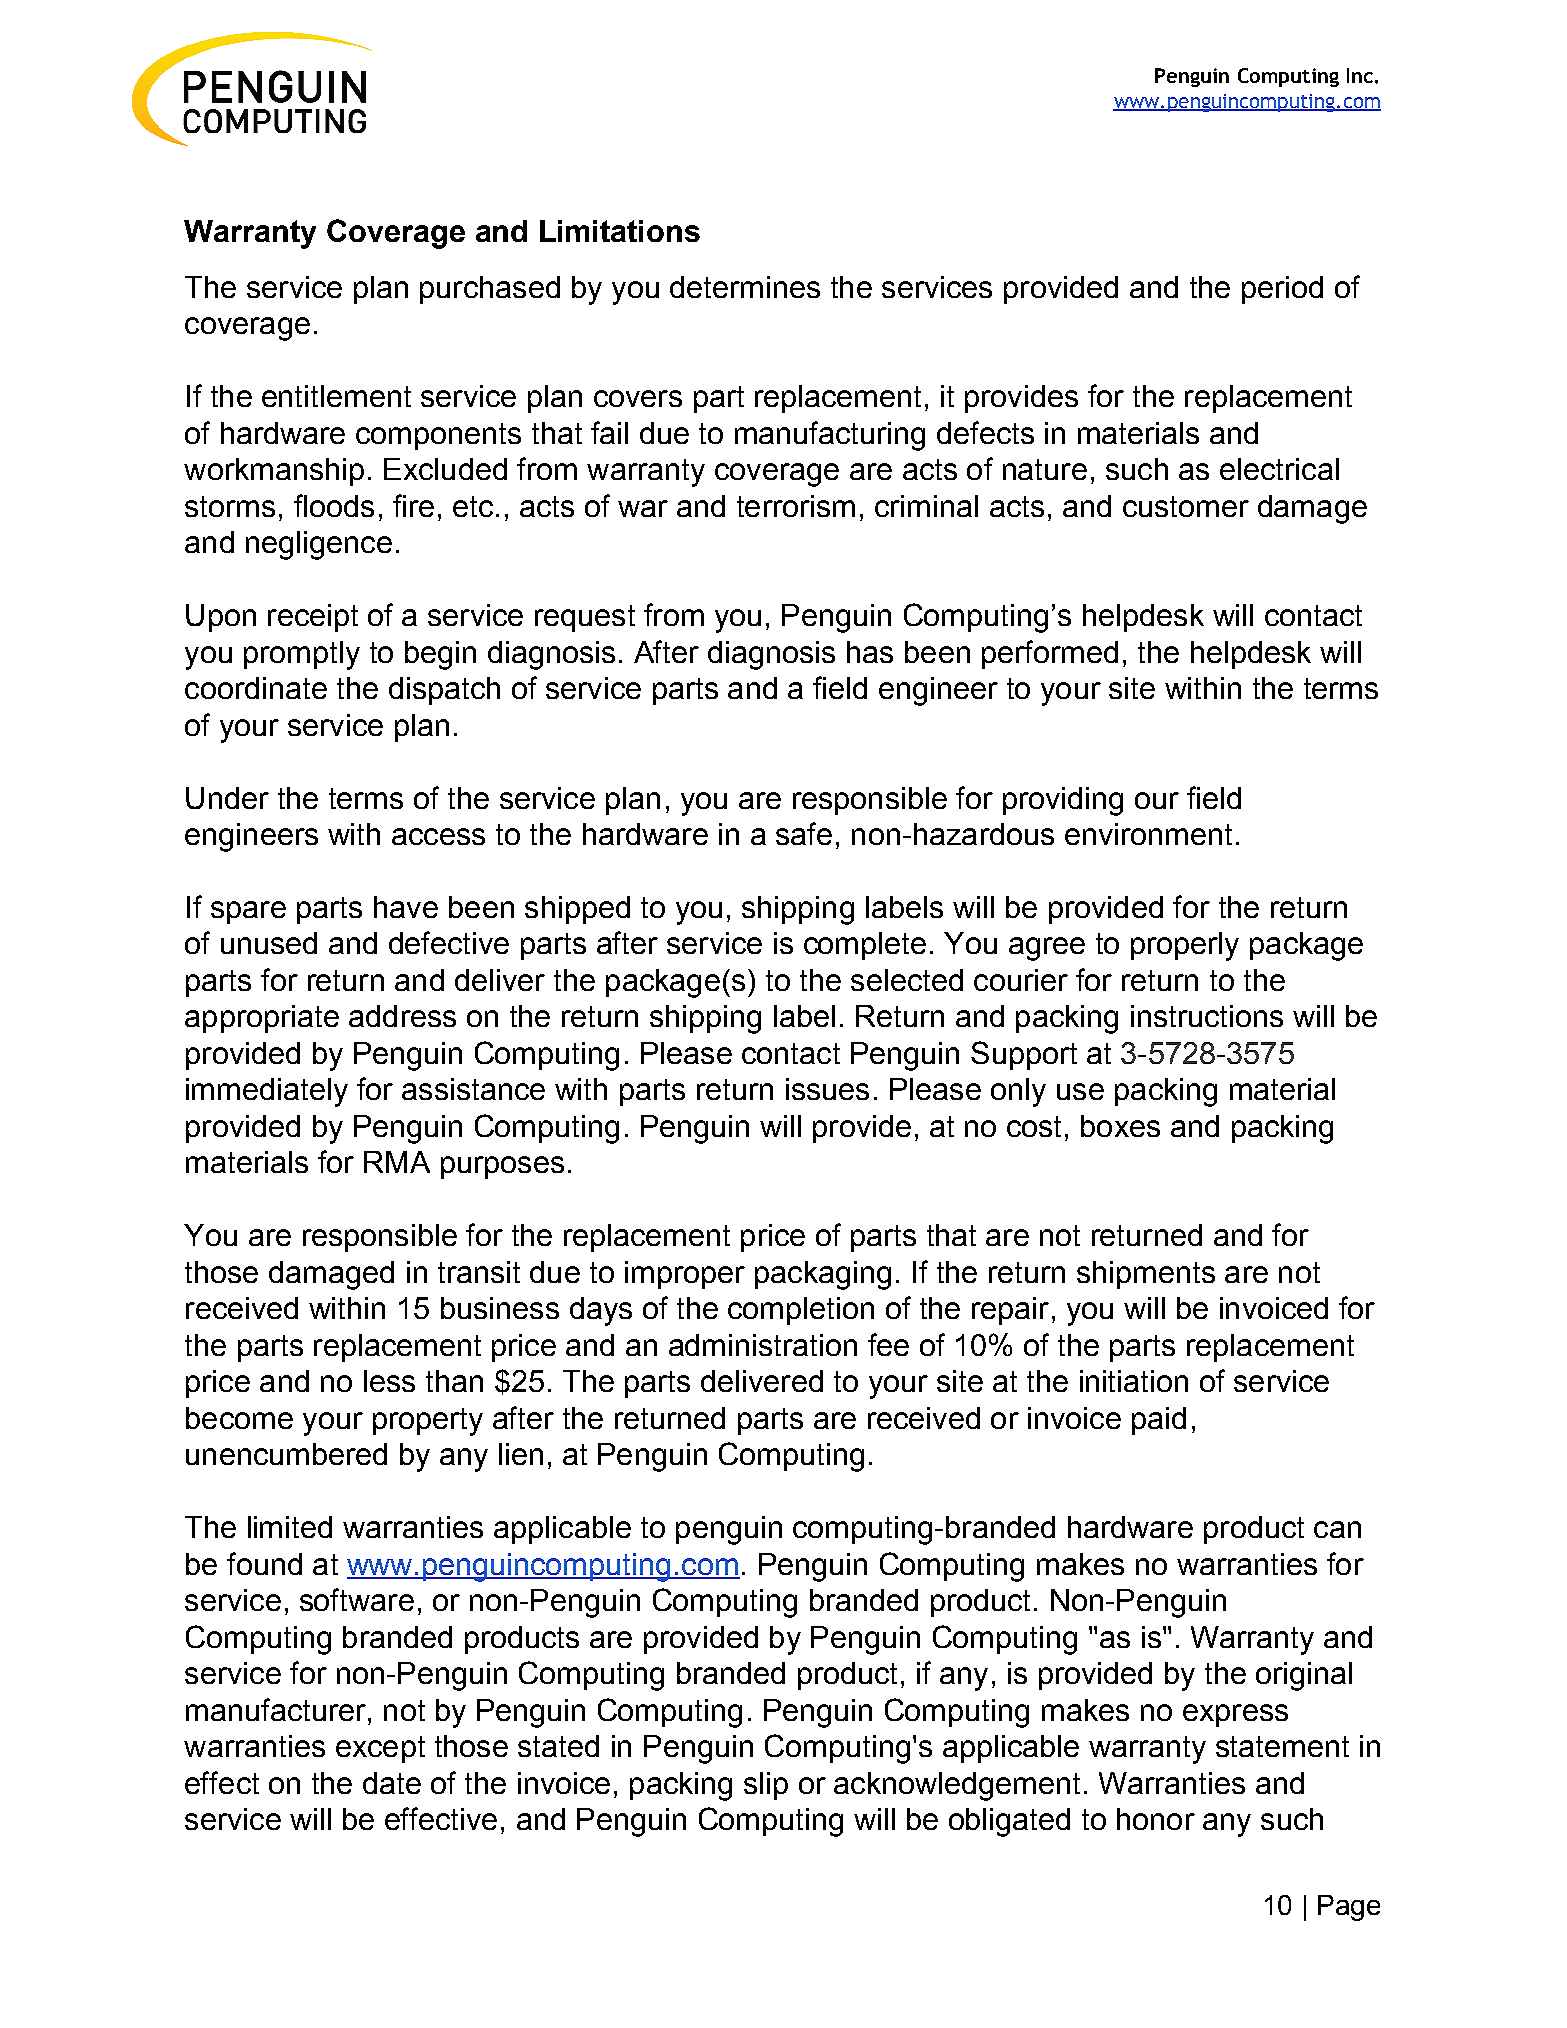  What do you see at coordinates (745, 287) in the document?
I see `determines` at bounding box center [745, 287].
